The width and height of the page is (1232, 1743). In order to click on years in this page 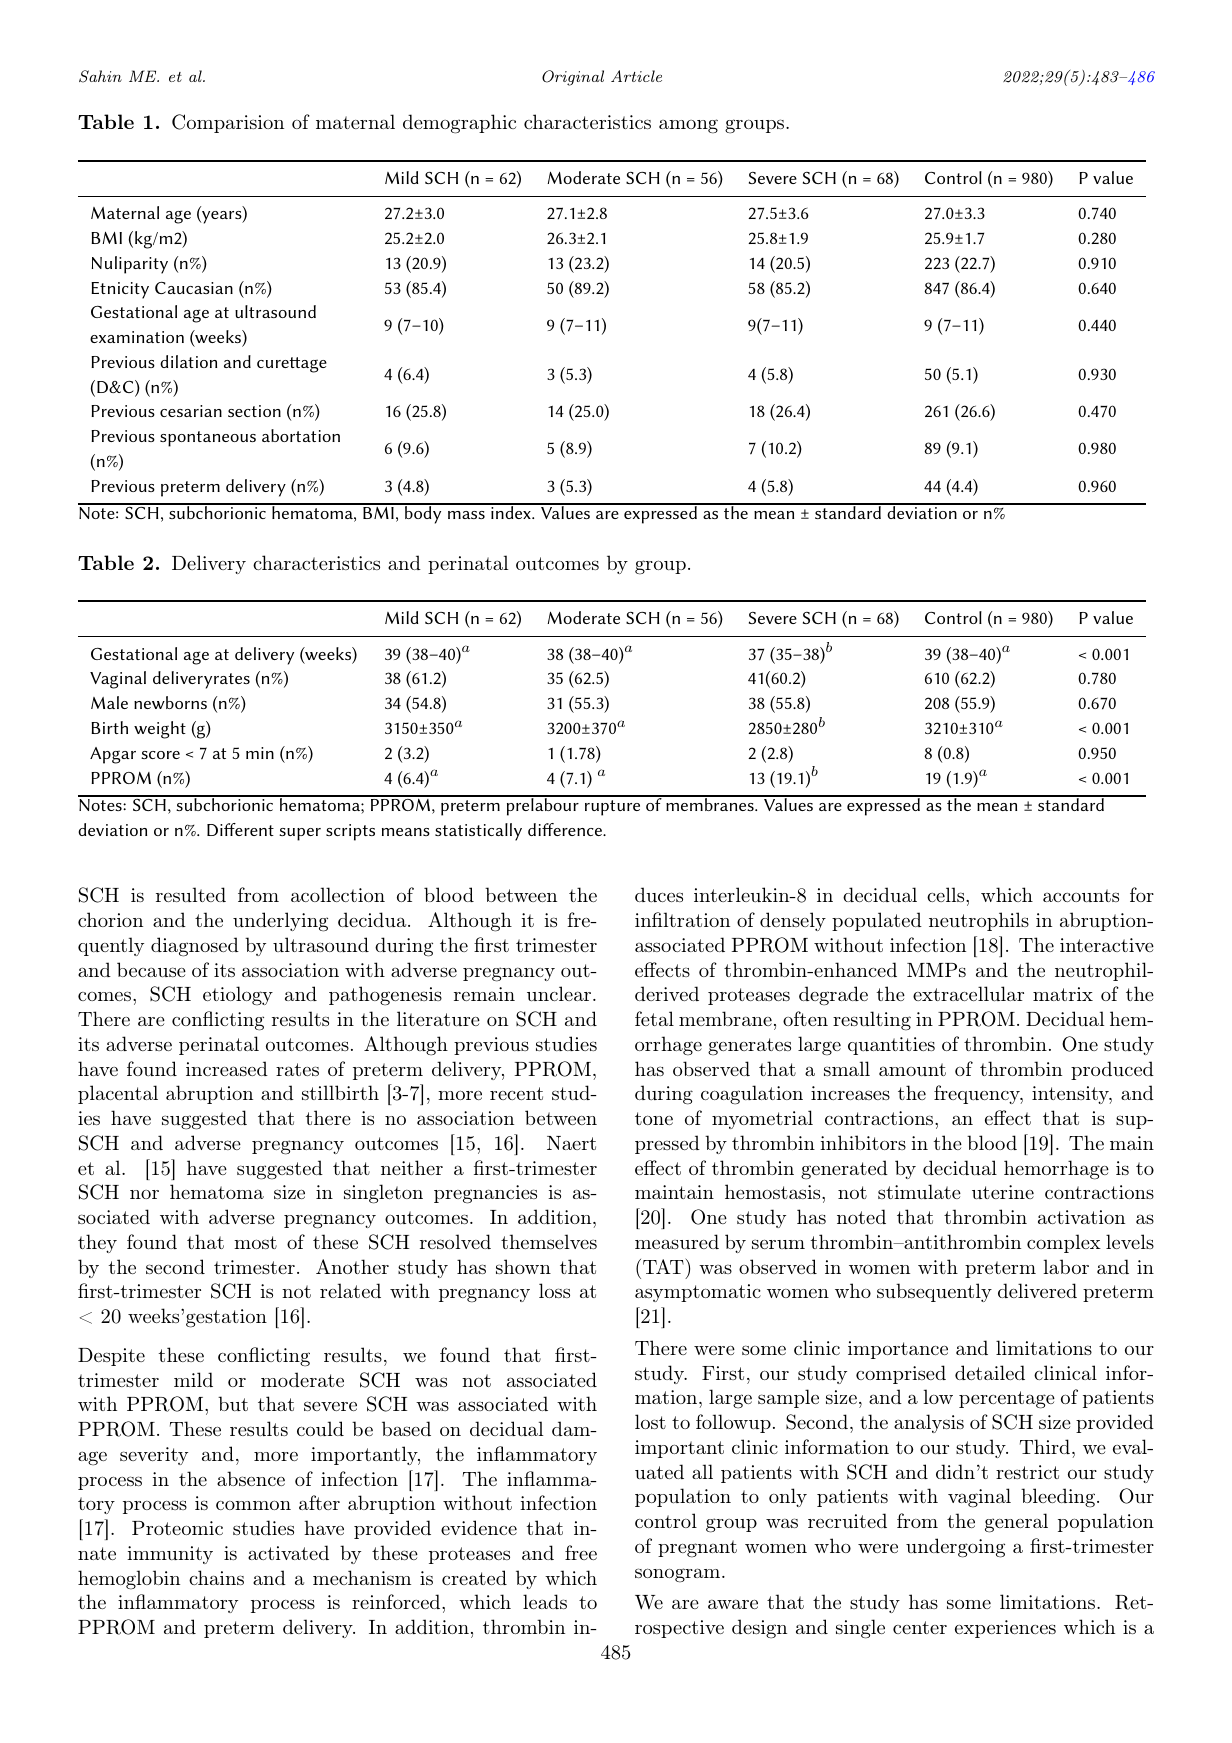, I will do `click(222, 217)`.
